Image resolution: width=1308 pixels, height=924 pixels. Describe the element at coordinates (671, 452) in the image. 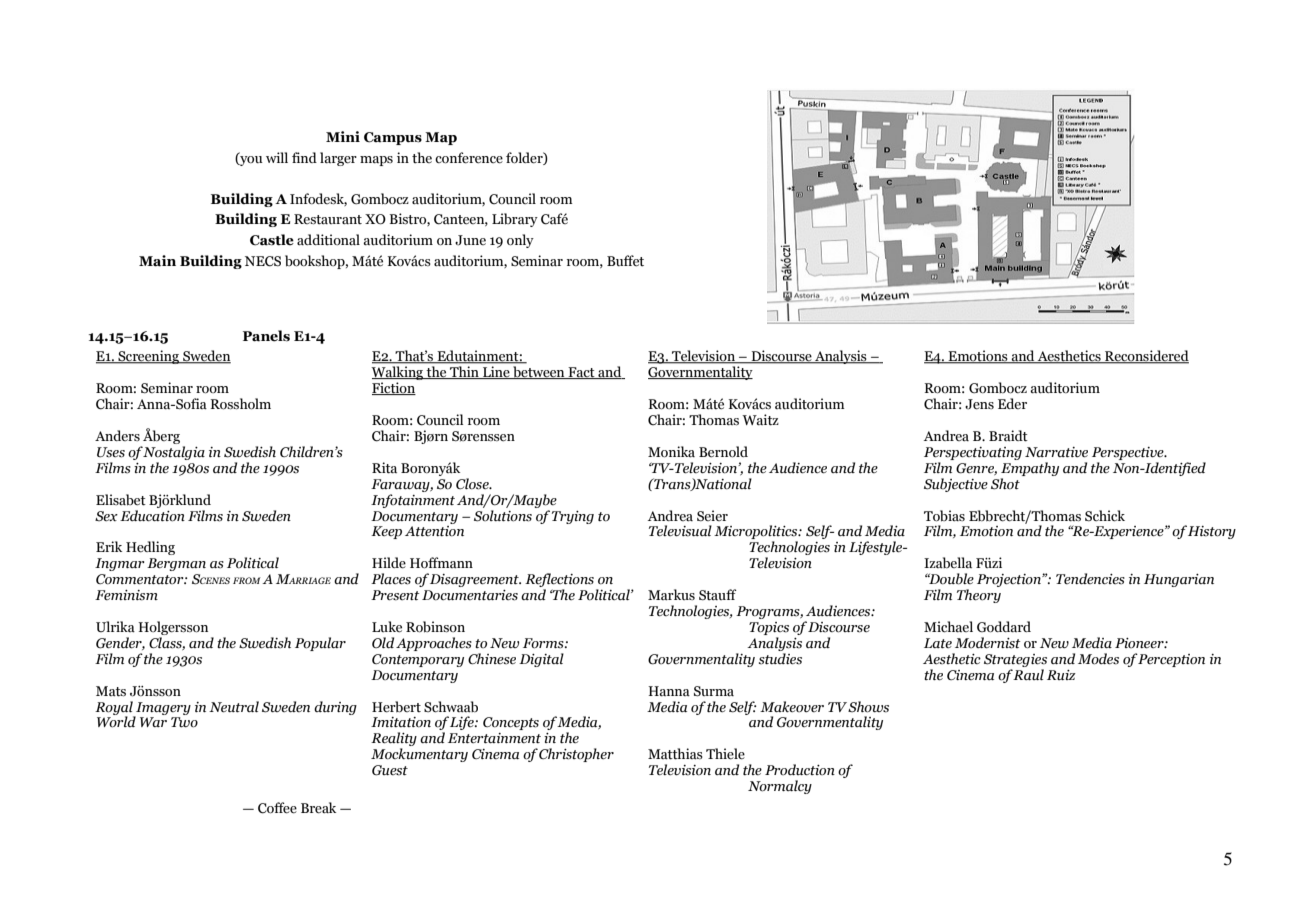

I see `Monika` at that location.
